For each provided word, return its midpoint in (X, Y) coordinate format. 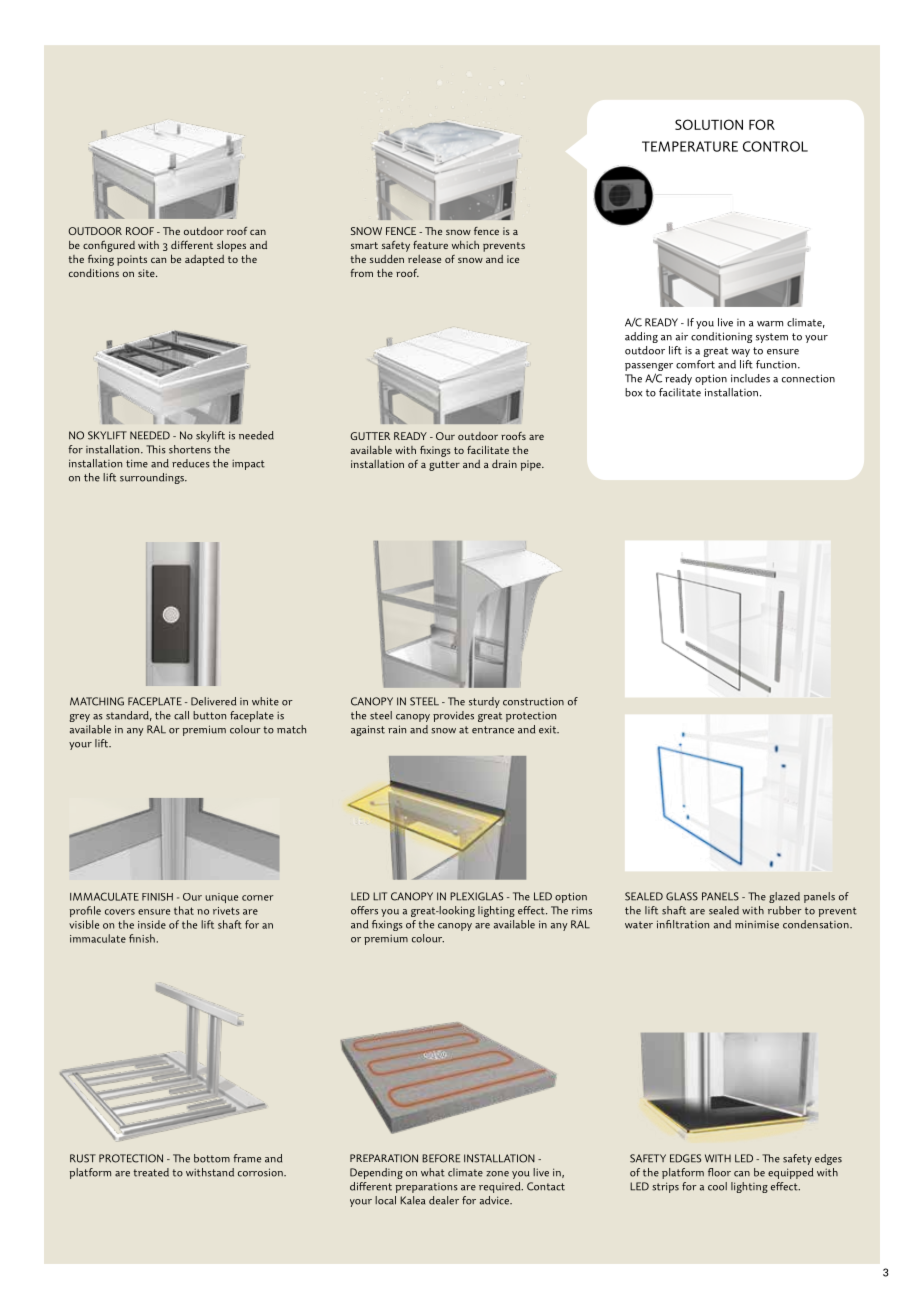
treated (151, 1172)
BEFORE (441, 1158)
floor (719, 1172)
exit (549, 729)
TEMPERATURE (690, 146)
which (465, 245)
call (181, 715)
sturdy (484, 702)
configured (109, 246)
